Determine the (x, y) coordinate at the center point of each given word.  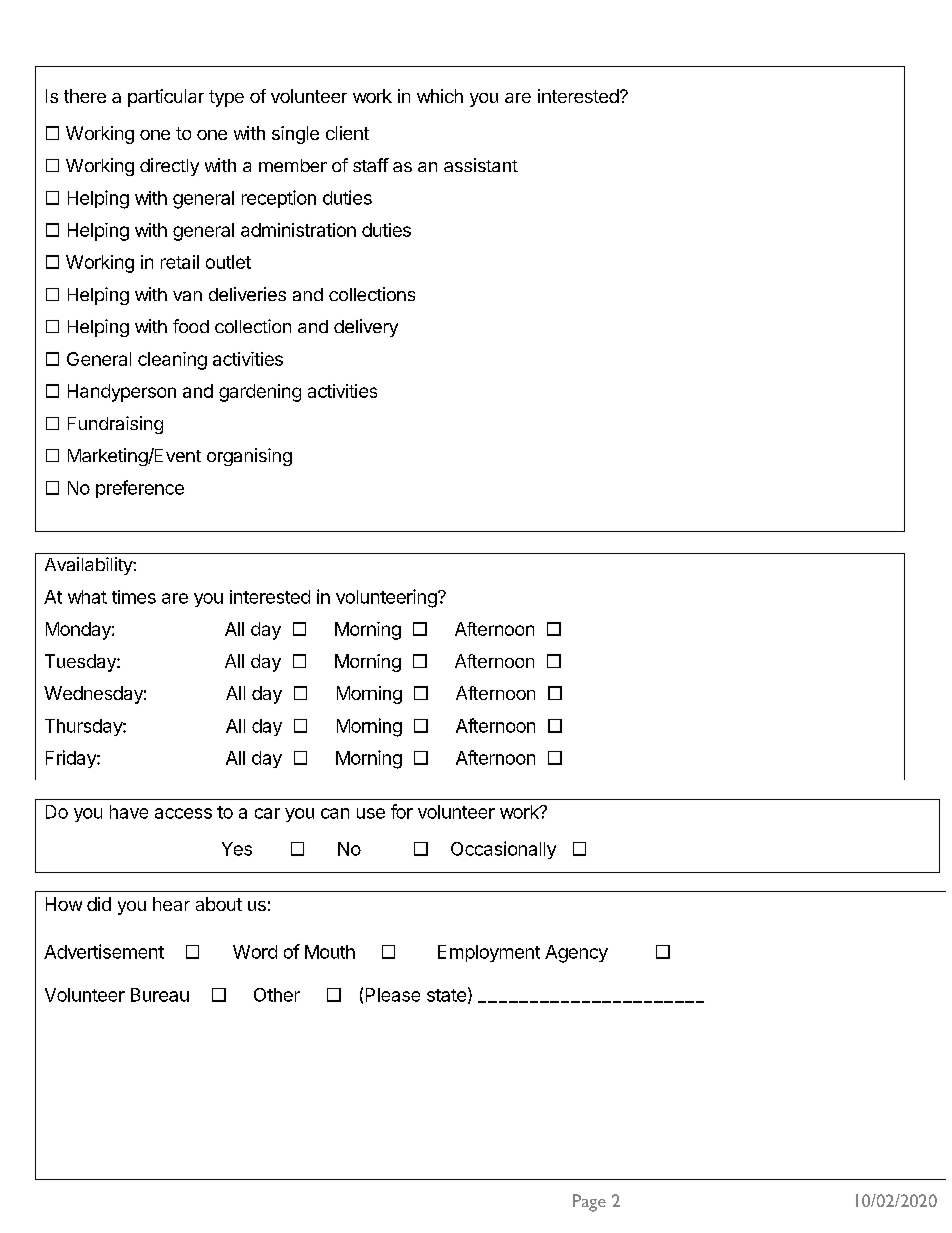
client (347, 133)
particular (166, 98)
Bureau (160, 995)
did (99, 904)
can (335, 813)
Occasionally (503, 850)
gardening (260, 393)
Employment (489, 953)
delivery (366, 328)
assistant (481, 165)
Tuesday (81, 663)
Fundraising (115, 425)
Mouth (330, 952)
